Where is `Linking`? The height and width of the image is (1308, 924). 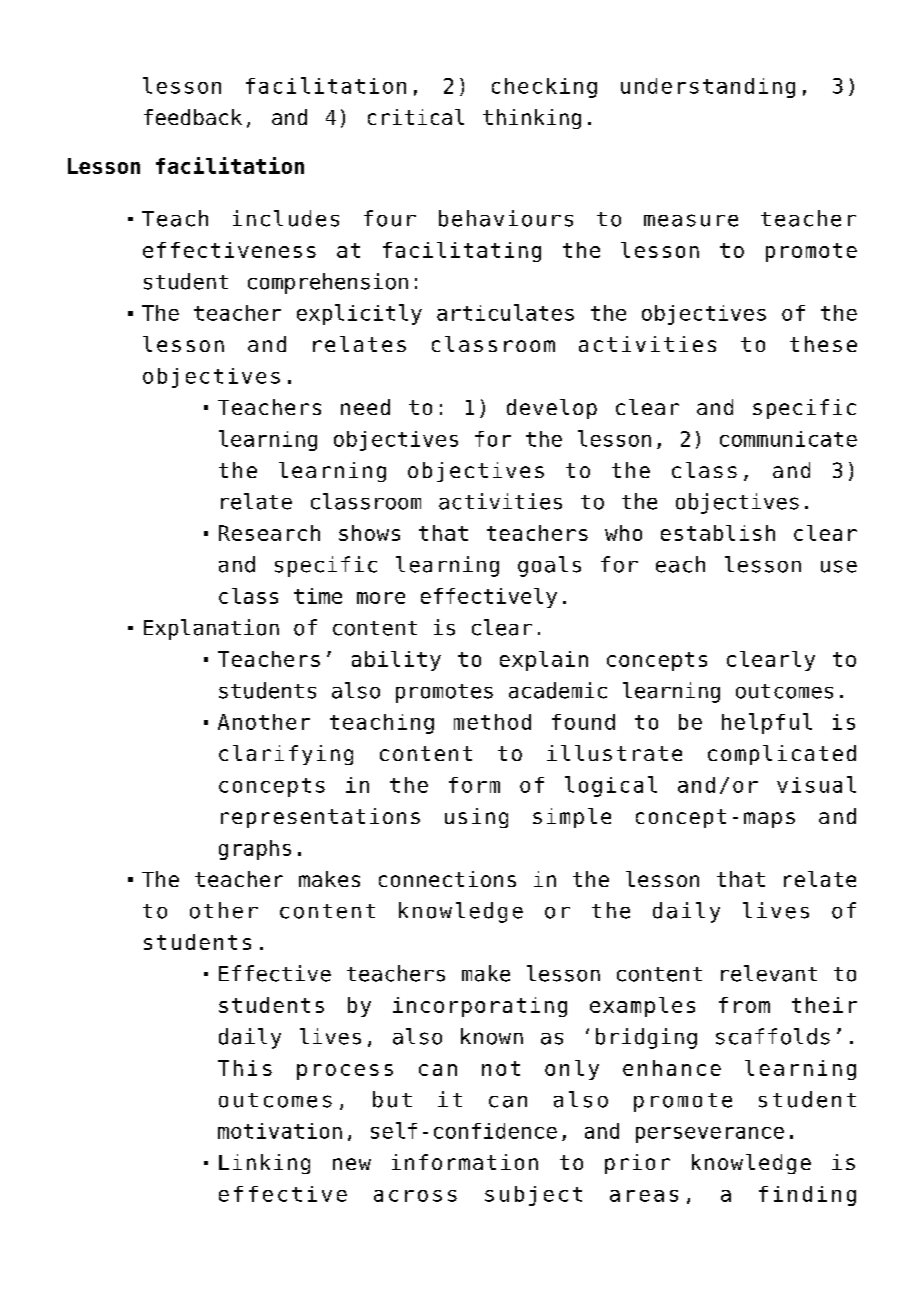 Linking is located at coordinates (264, 1164).
